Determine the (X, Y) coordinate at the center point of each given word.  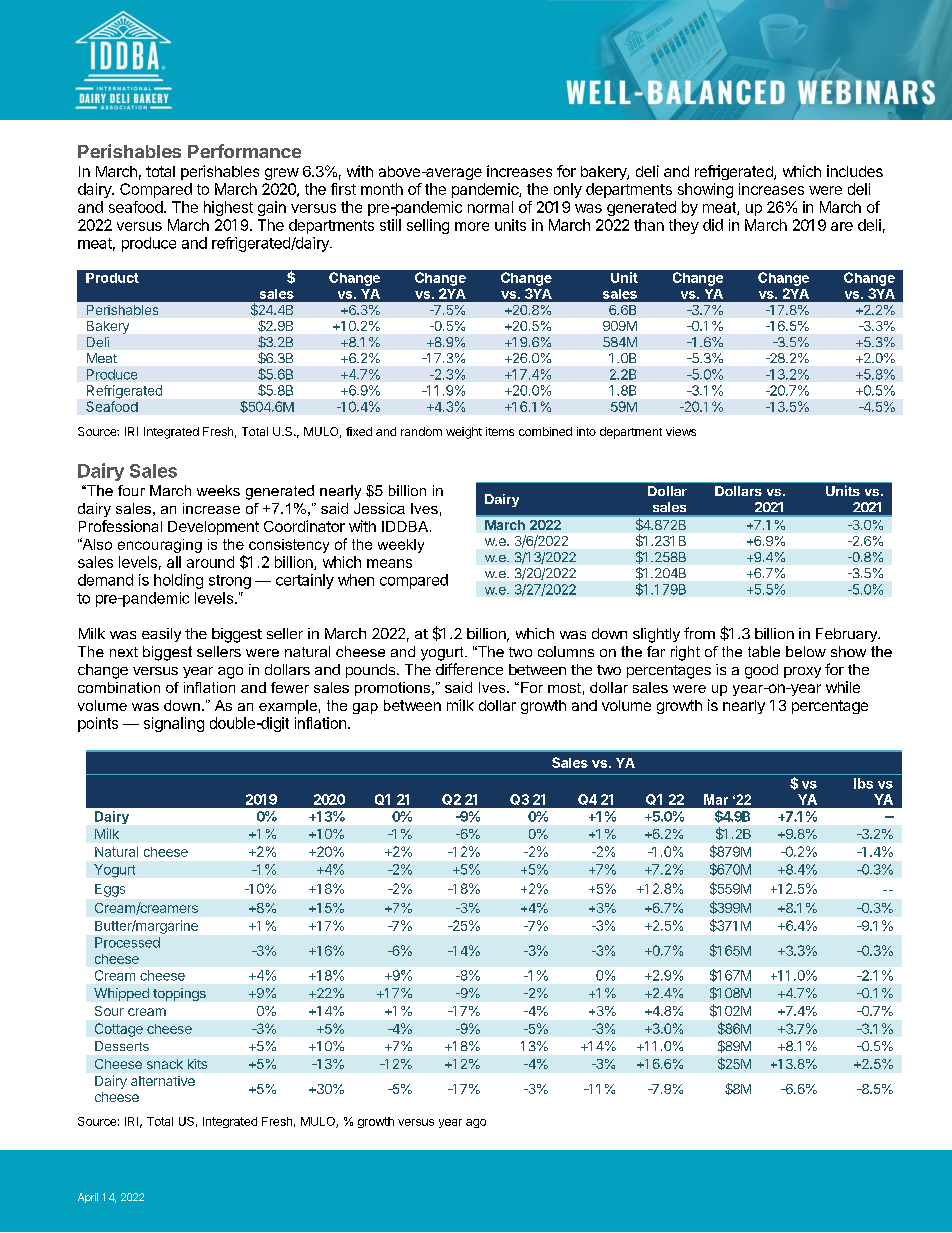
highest (228, 208)
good (761, 671)
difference (469, 669)
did (713, 225)
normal (490, 207)
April (88, 1198)
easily (161, 635)
